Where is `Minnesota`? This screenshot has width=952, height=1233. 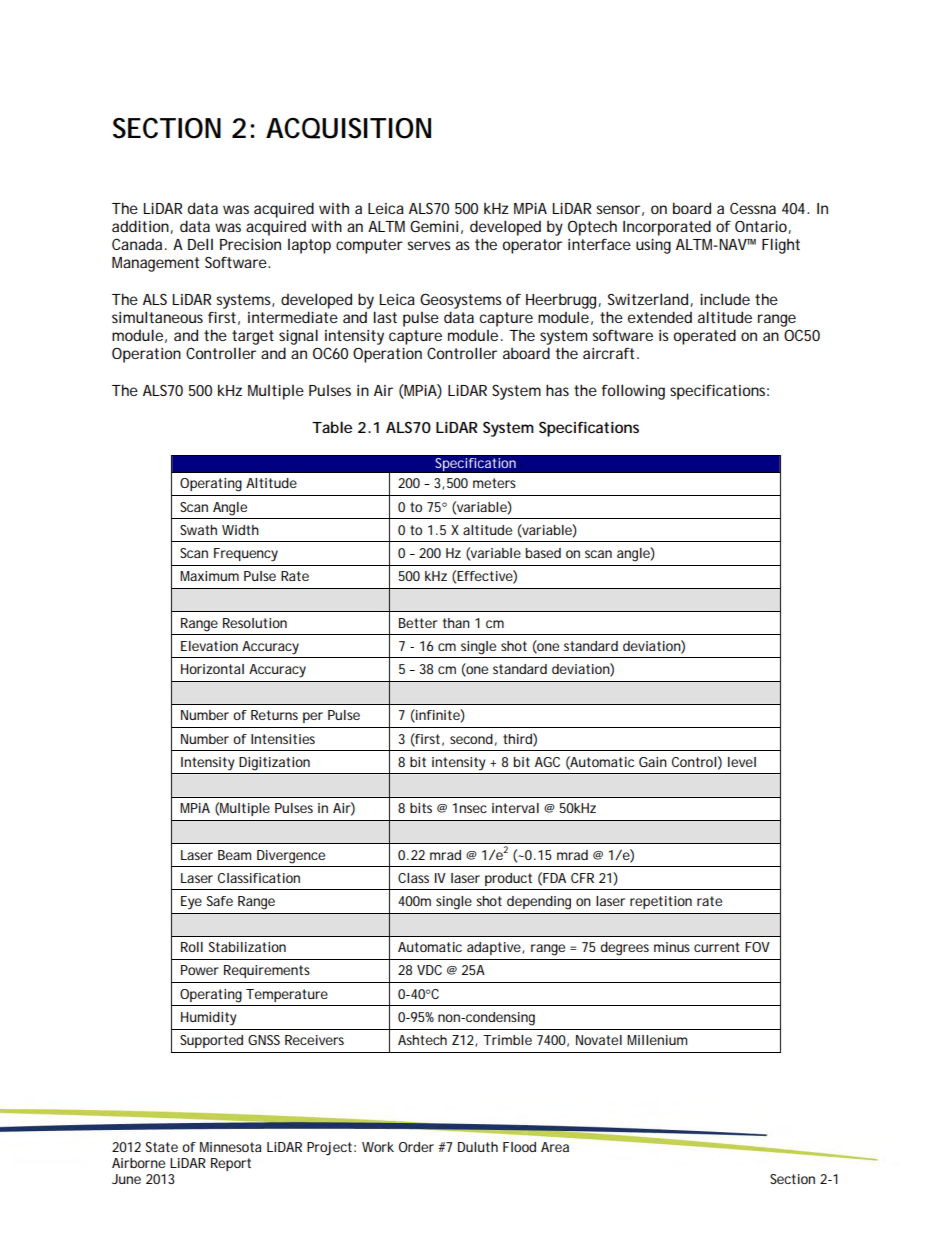 Minnesota is located at coordinates (230, 1147).
